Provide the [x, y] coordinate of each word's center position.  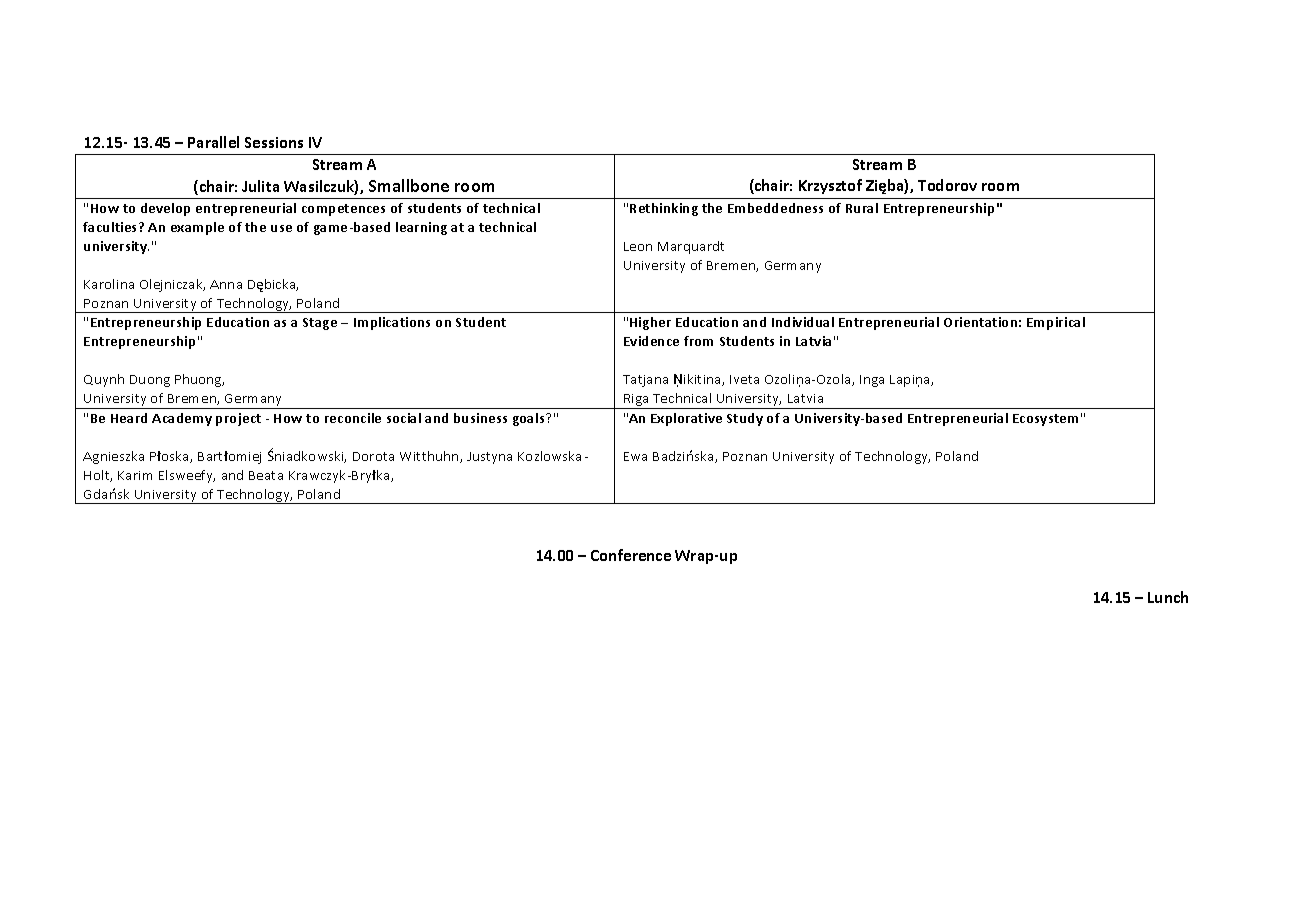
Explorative [686, 419]
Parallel [213, 142]
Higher [650, 323]
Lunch [1168, 597]
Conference [631, 555]
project [238, 419]
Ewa [635, 456]
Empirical [1056, 323]
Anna [226, 284]
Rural [862, 208]
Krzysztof [830, 186]
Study [745, 419]
